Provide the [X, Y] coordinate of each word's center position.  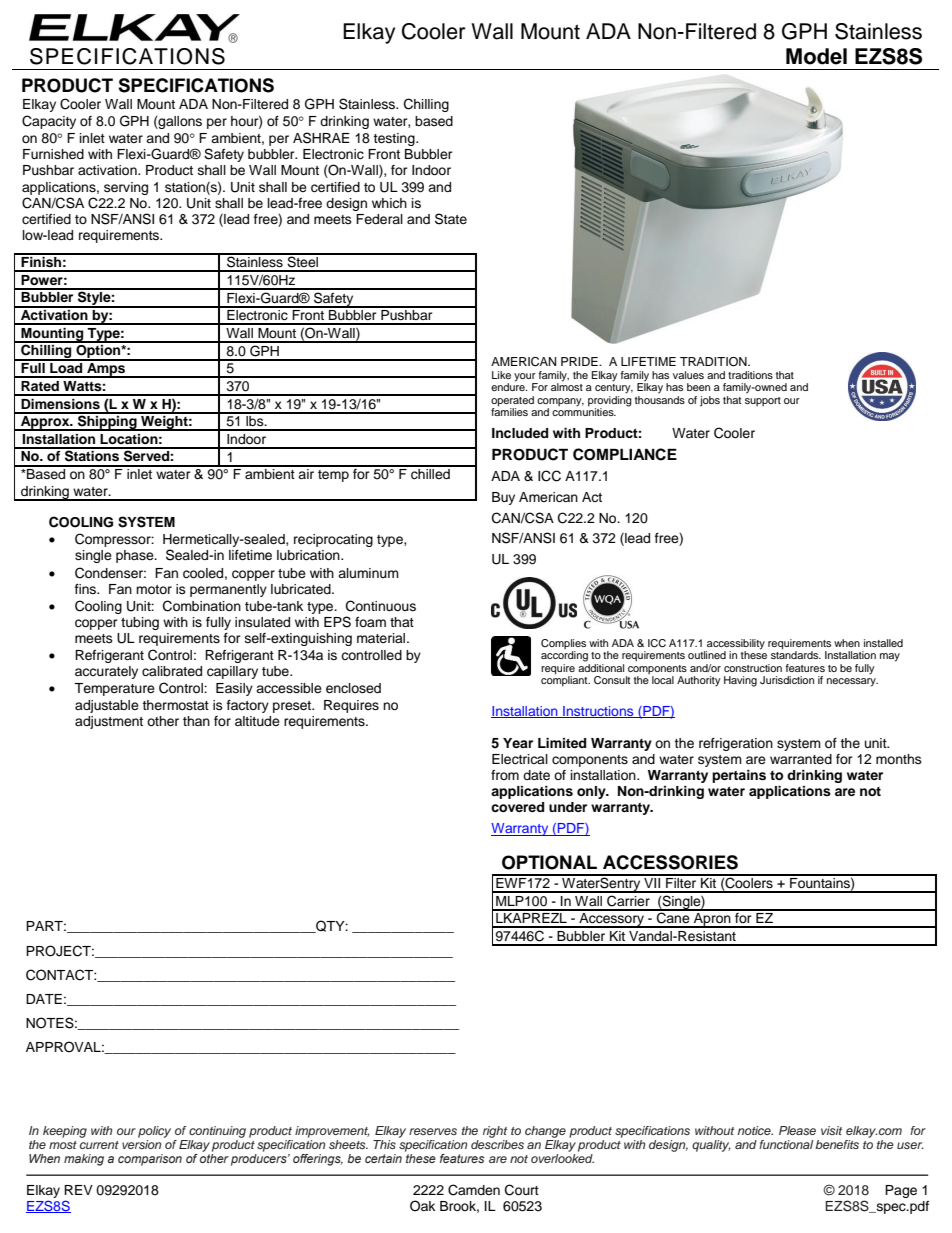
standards [796, 654]
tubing [140, 623]
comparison [150, 1160]
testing [395, 139]
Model [816, 56]
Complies [563, 644]
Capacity [49, 122]
